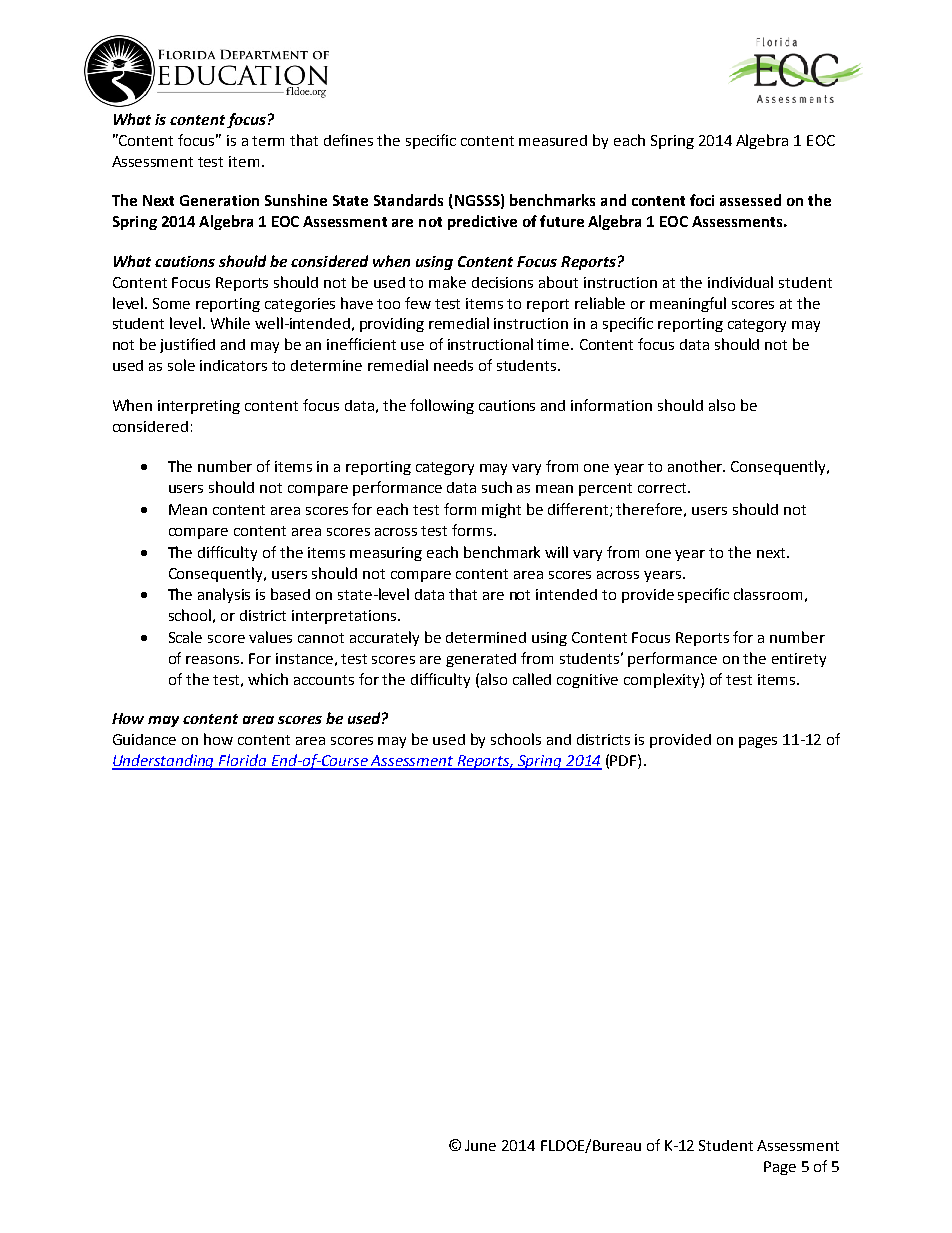  I want to click on generated, so click(481, 660).
